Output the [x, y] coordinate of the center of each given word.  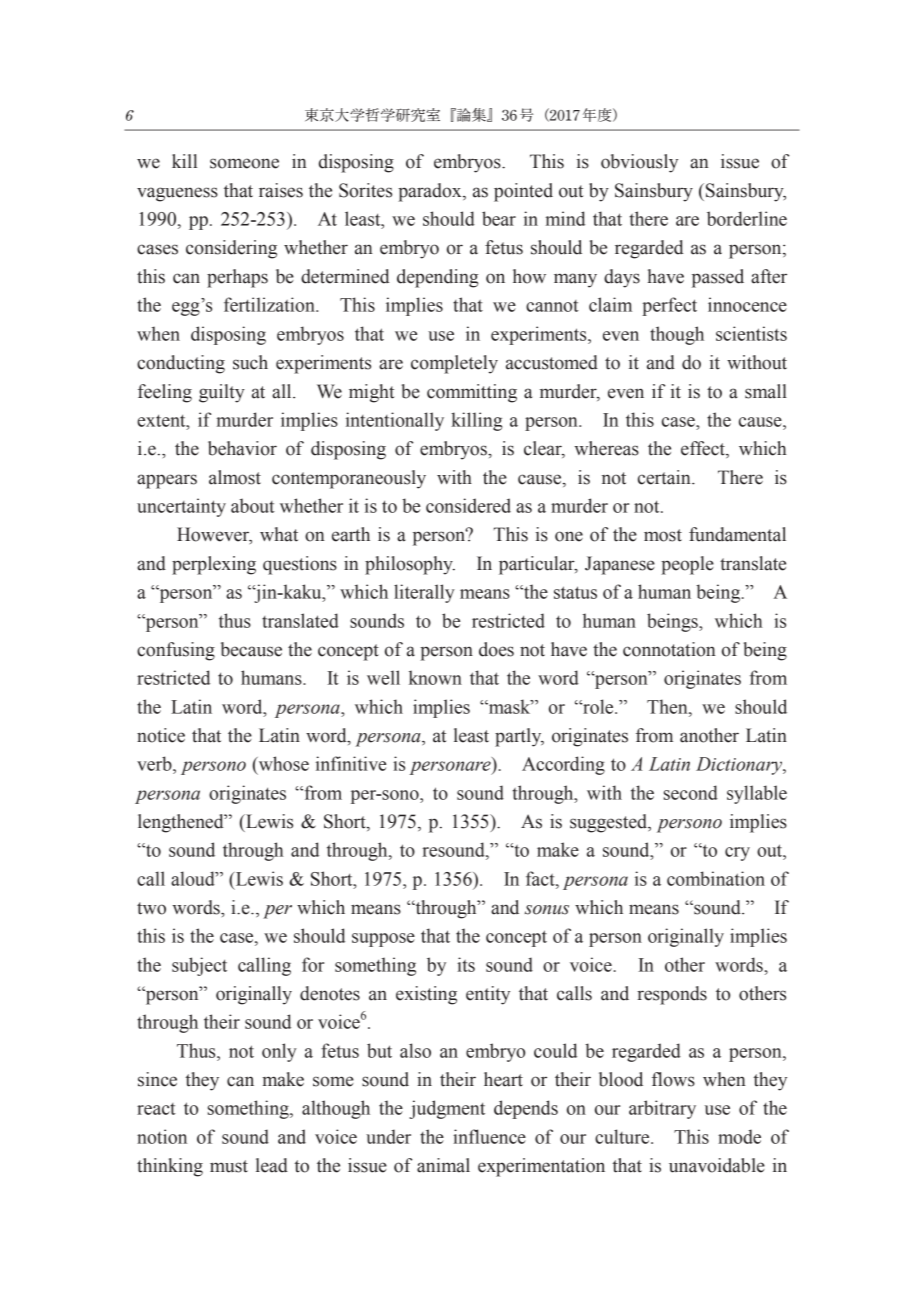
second [691, 792]
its [466, 964]
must [229, 1166]
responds [672, 995]
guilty [222, 393]
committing [472, 393]
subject [199, 966]
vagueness [177, 194]
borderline [747, 218]
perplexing [214, 565]
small [766, 391]
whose [282, 763]
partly [519, 737]
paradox [431, 192]
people [687, 565]
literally [424, 593]
